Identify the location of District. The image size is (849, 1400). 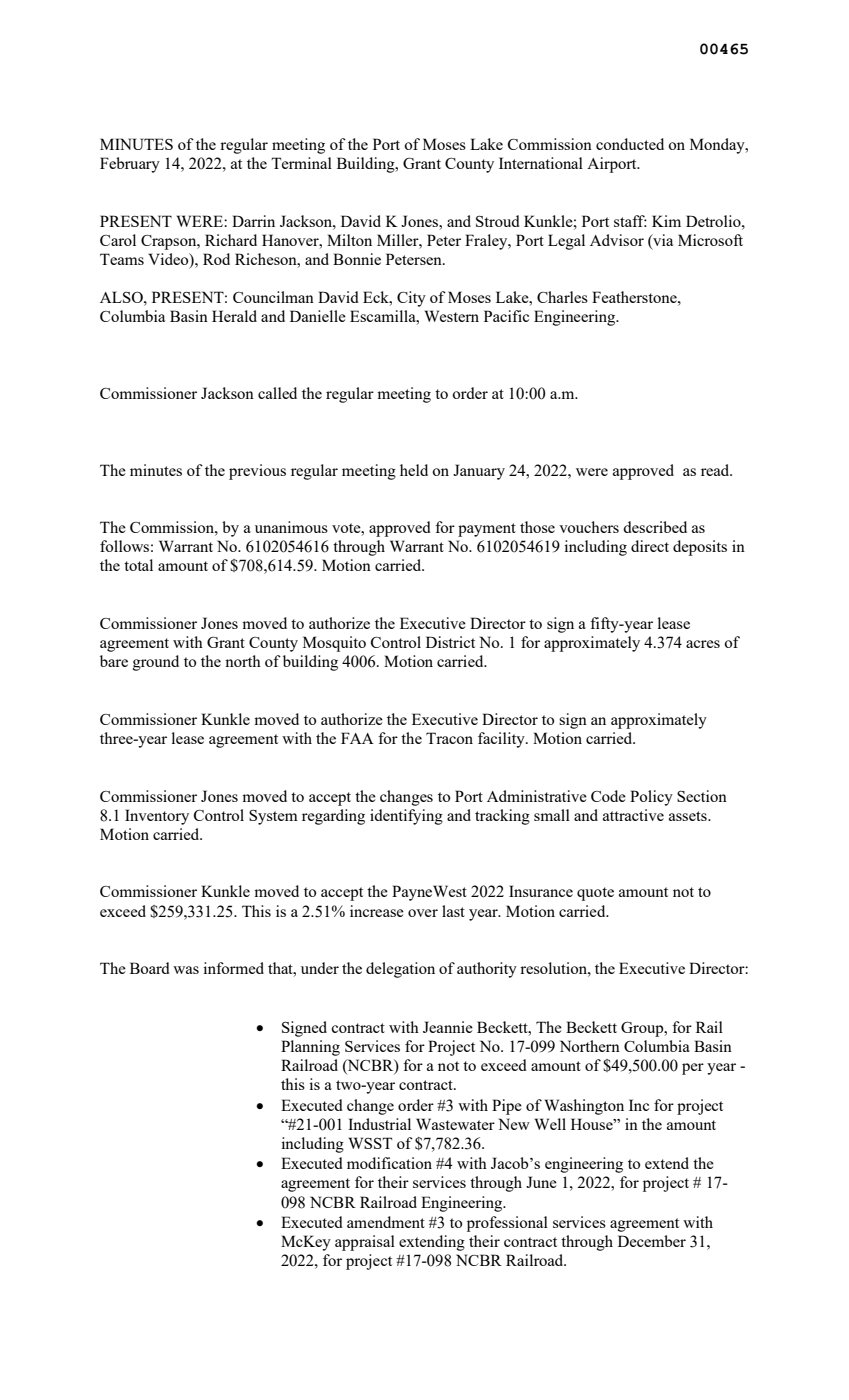
(450, 642).
